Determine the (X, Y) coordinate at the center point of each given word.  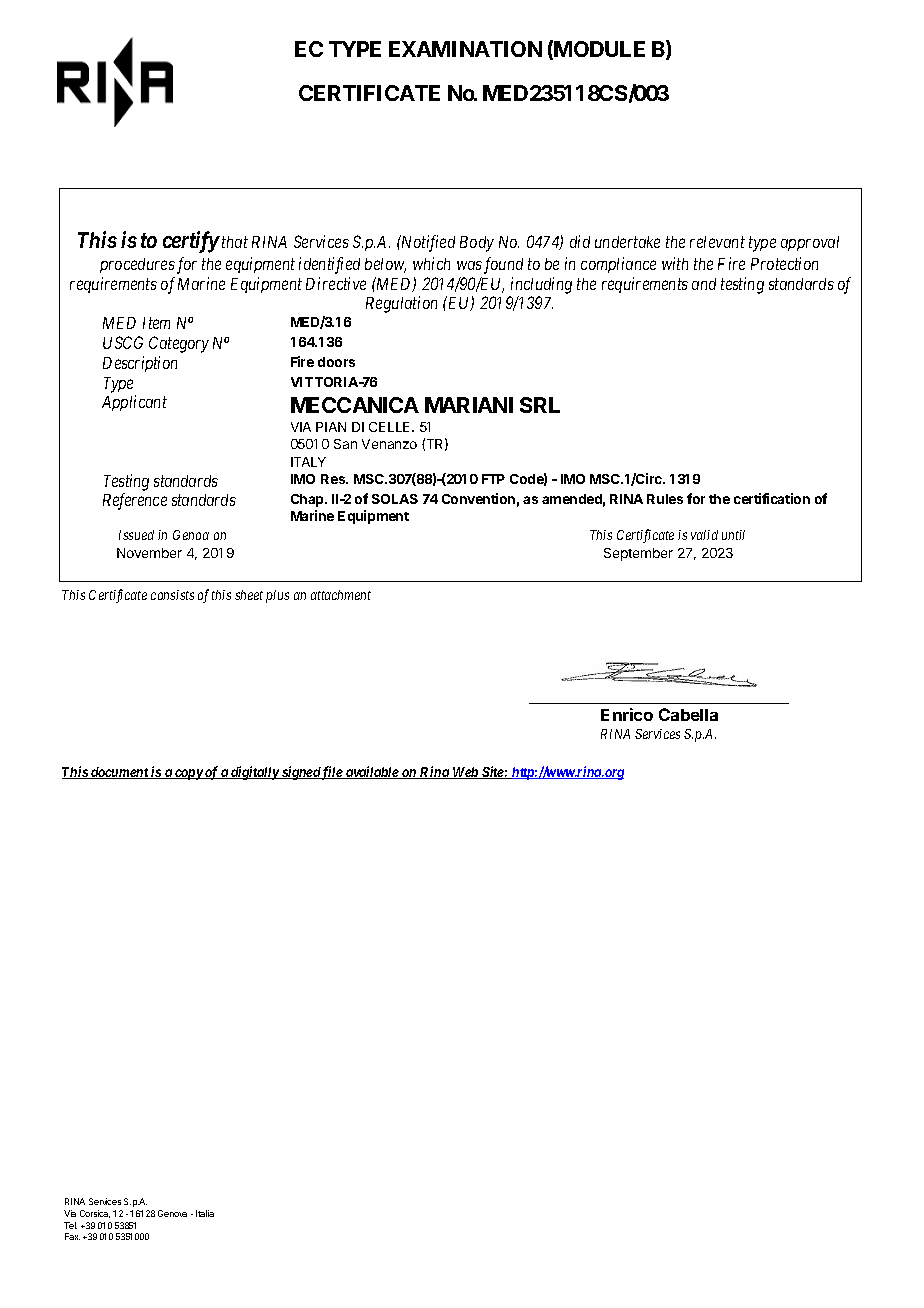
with (675, 263)
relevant (717, 242)
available (372, 772)
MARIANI (469, 405)
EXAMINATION (465, 49)
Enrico (627, 714)
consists (172, 595)
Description (140, 364)
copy (188, 774)
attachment (341, 595)
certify (191, 242)
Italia (205, 1213)
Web (465, 773)
